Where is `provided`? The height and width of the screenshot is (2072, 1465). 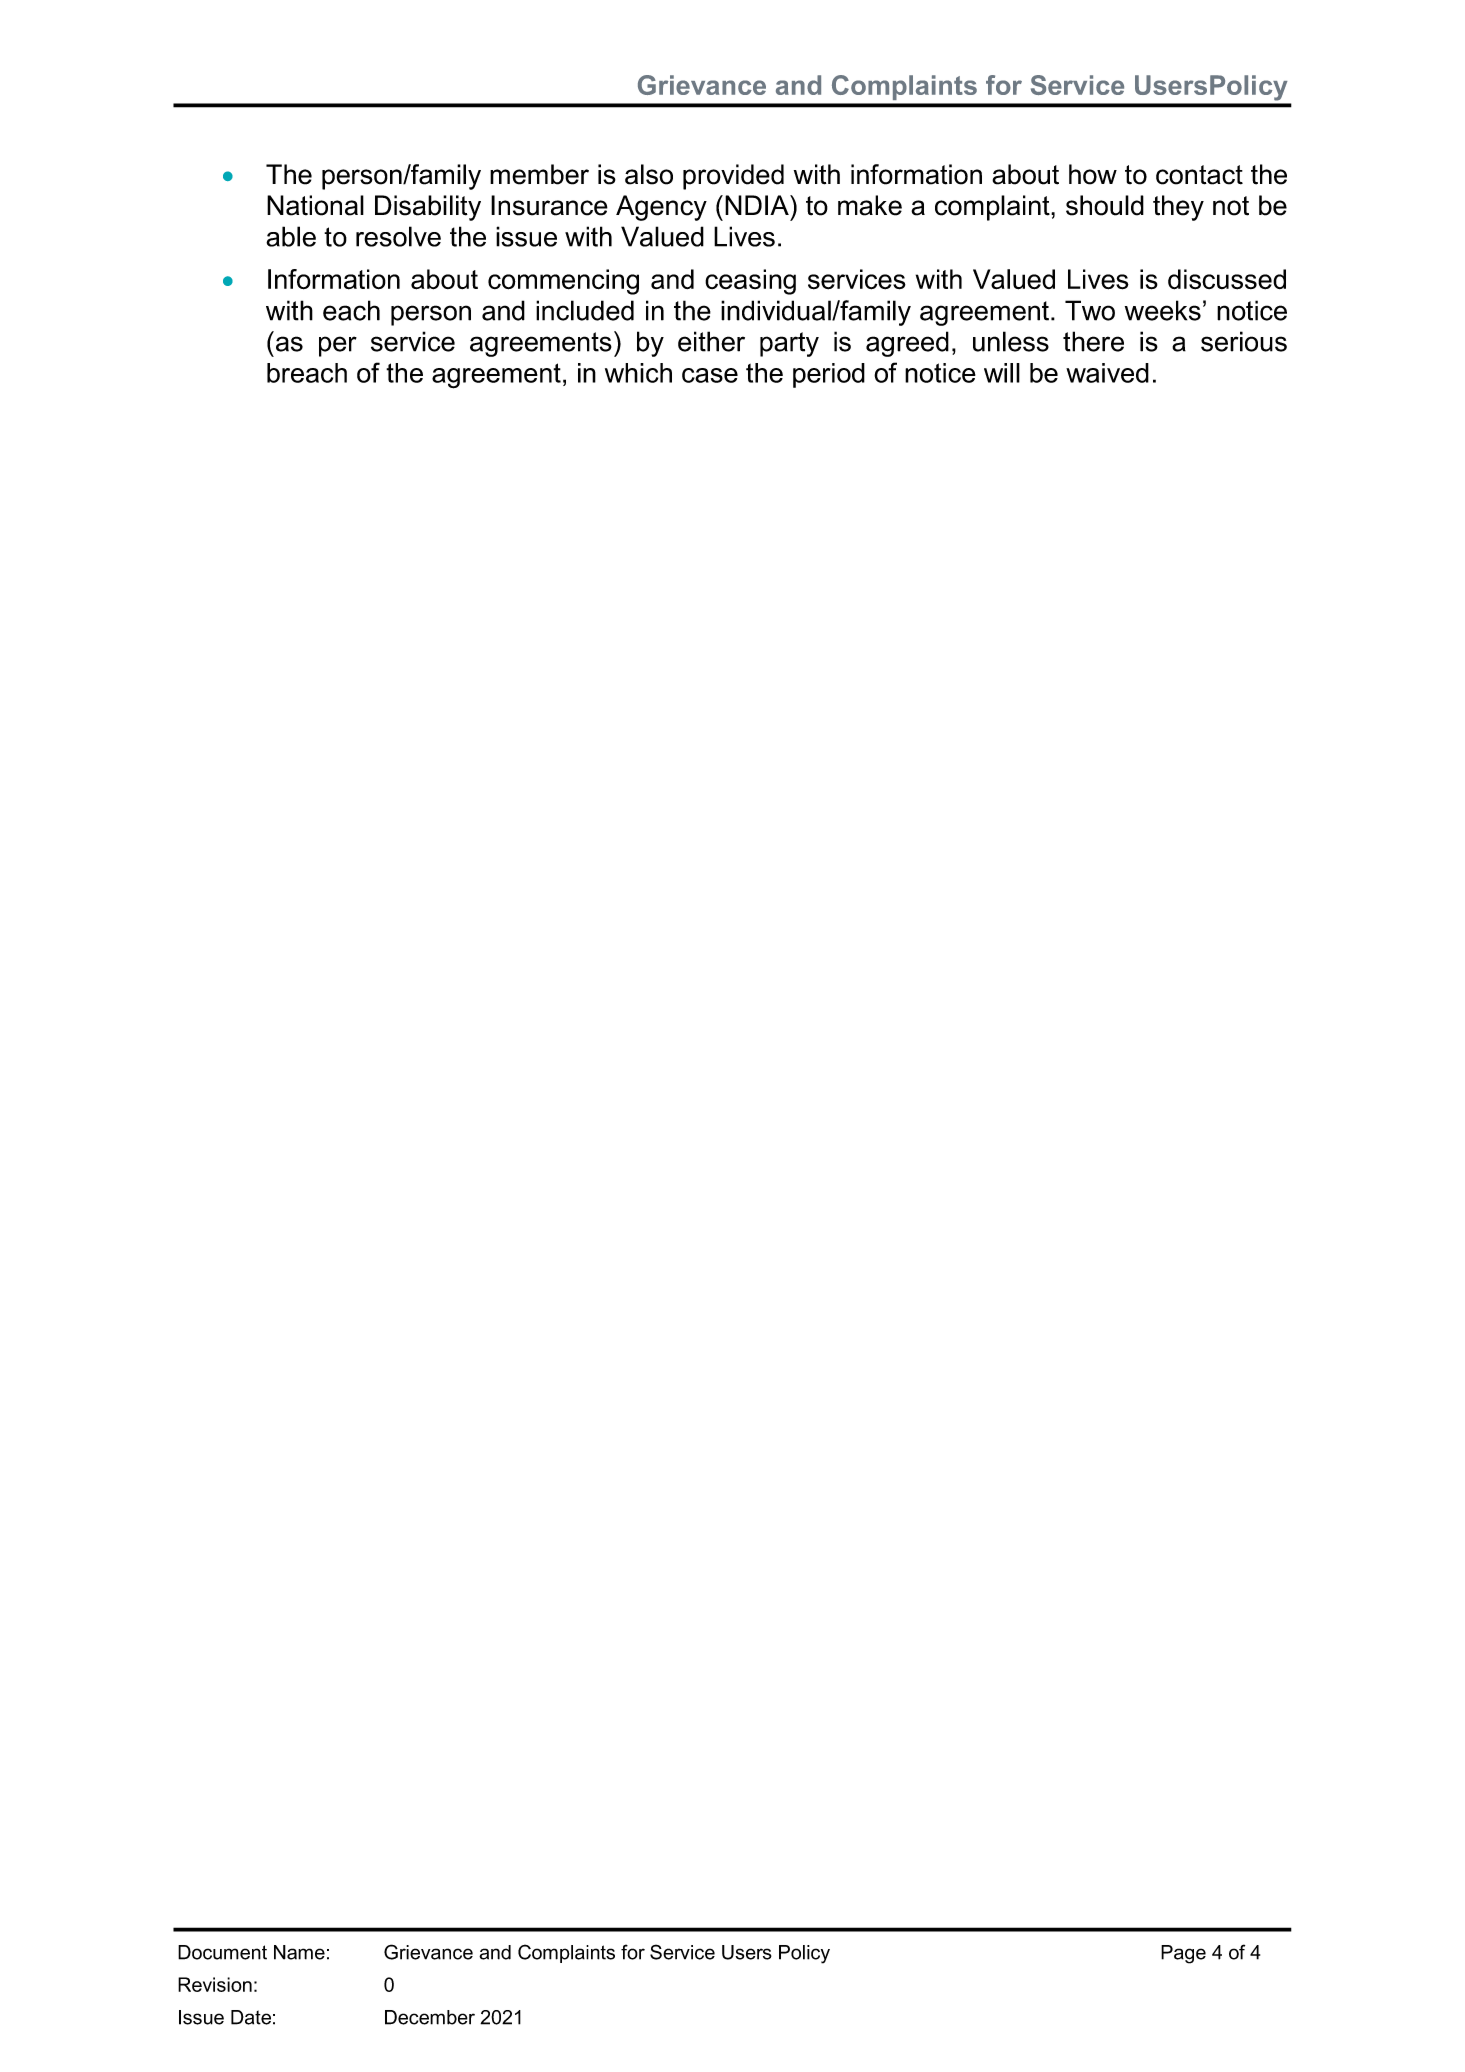
provided is located at coordinates (733, 177).
